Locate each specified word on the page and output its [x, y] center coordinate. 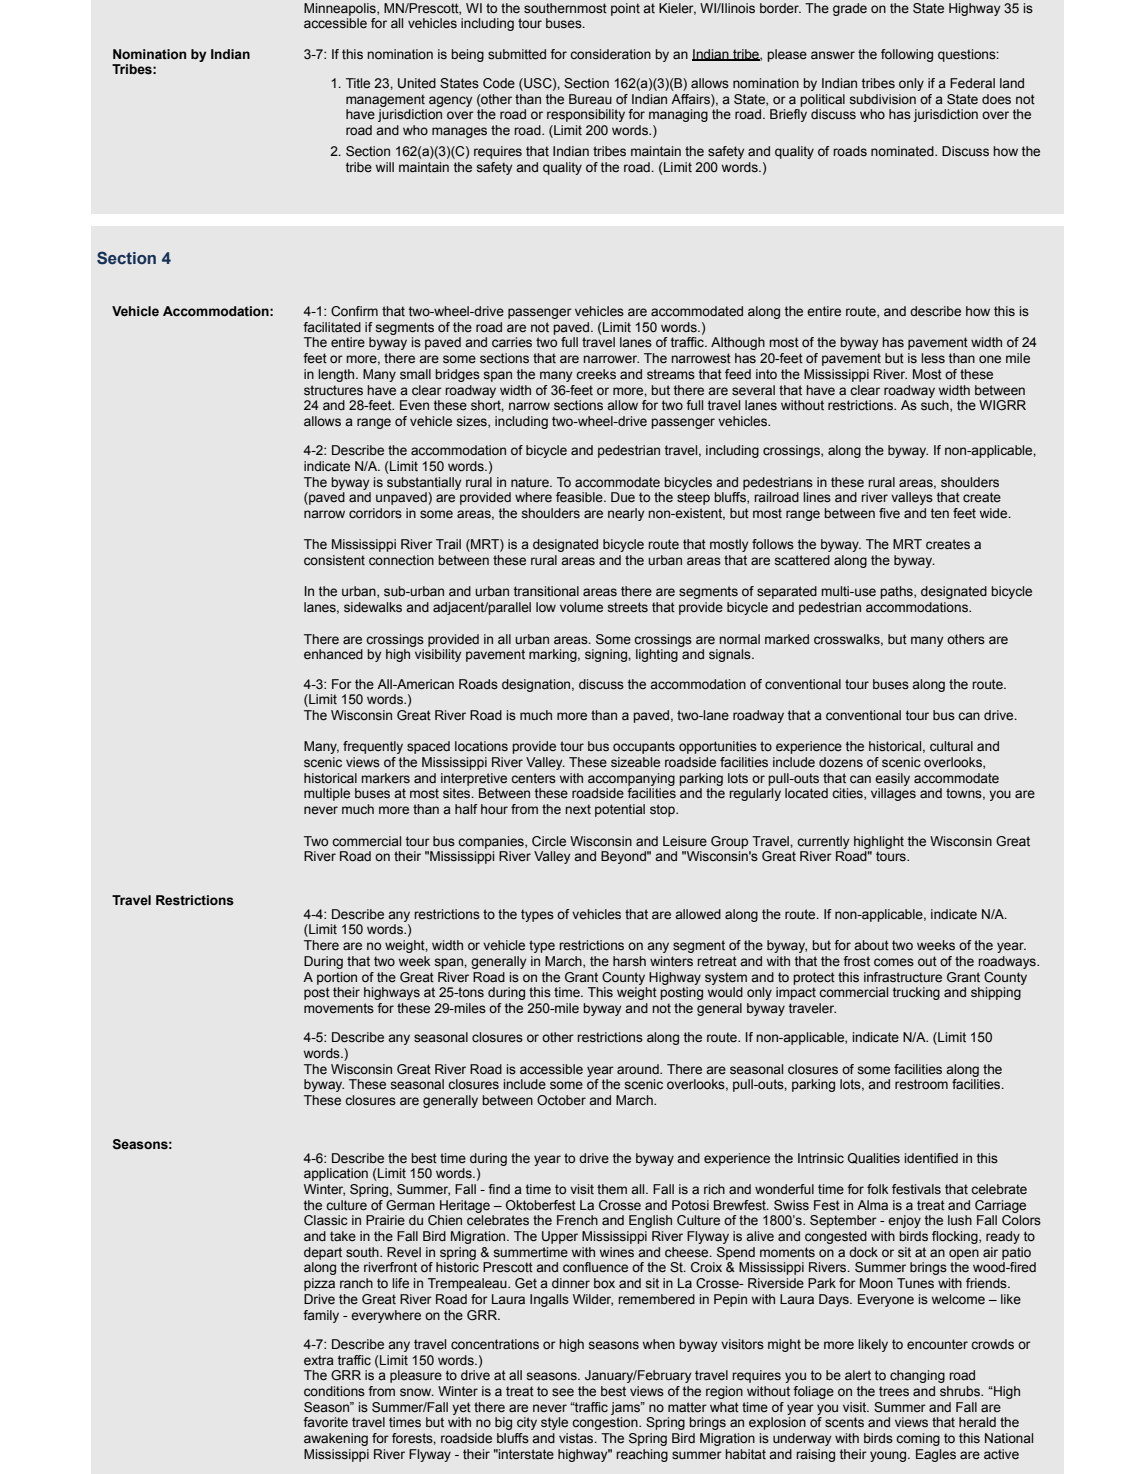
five [889, 513]
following [907, 55]
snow [417, 1392]
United [417, 83]
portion [337, 978]
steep [693, 498]
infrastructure [903, 977]
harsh [629, 961]
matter [687, 1407]
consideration [610, 54]
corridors [375, 513]
